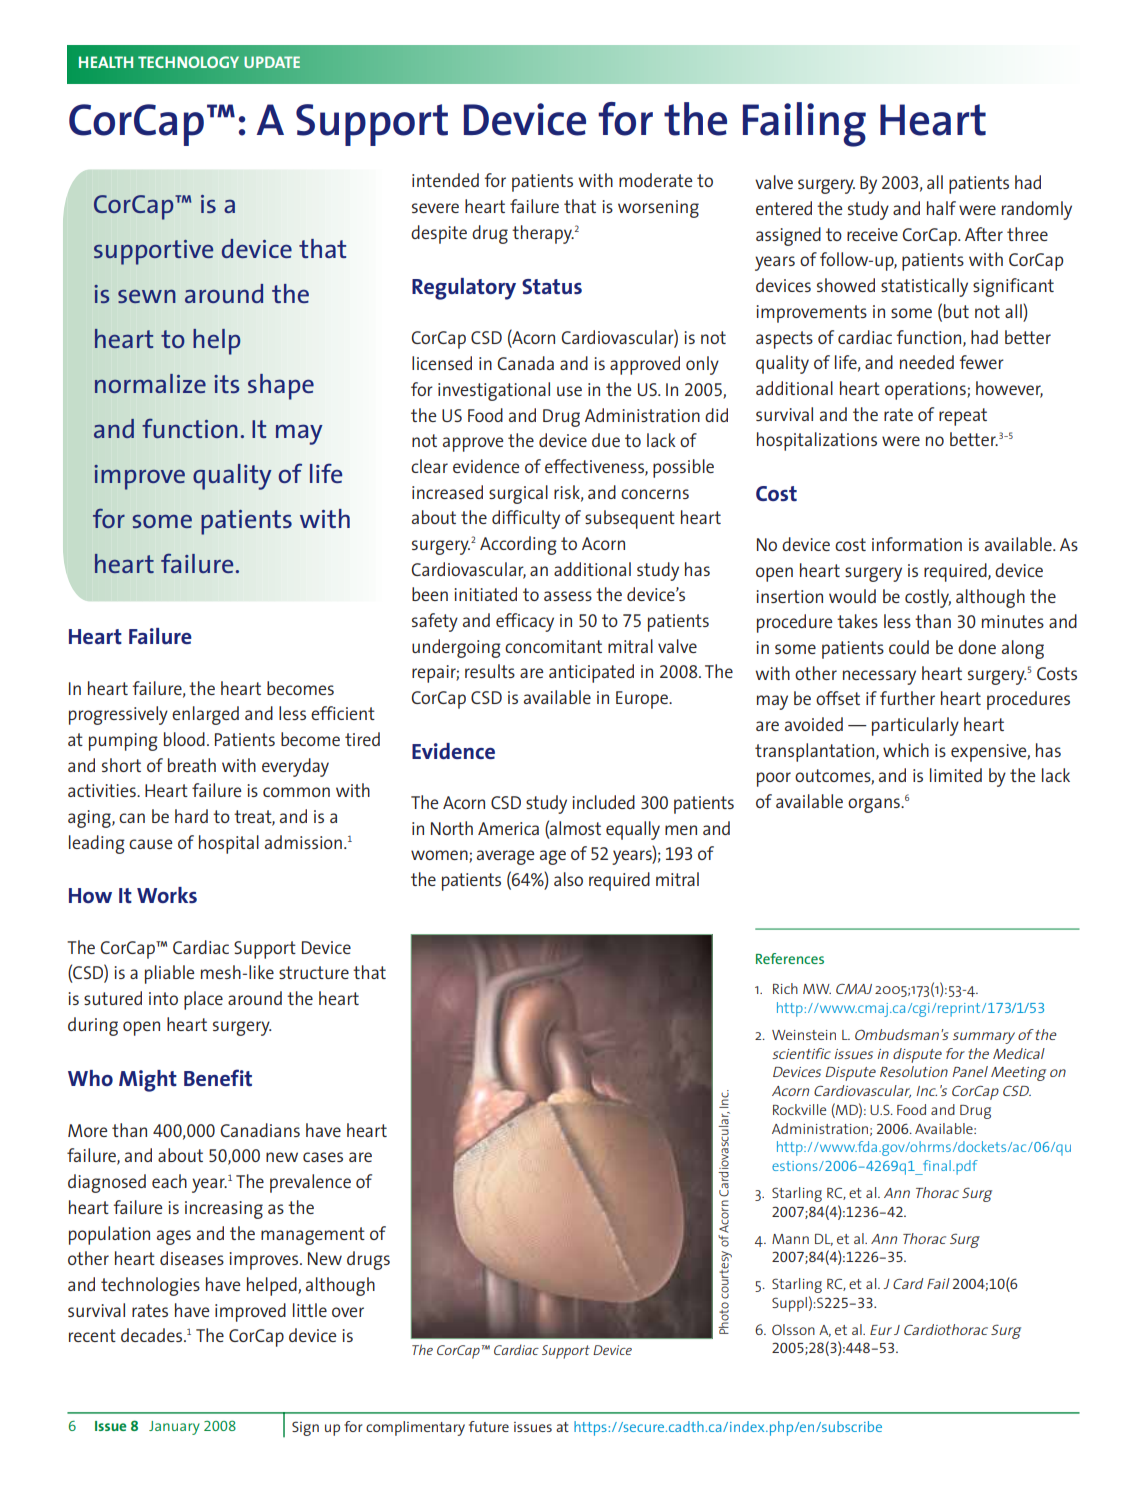 This image has height=1485, width=1147. Describe the element at coordinates (603, 802) in the image. I see `included` at that location.
